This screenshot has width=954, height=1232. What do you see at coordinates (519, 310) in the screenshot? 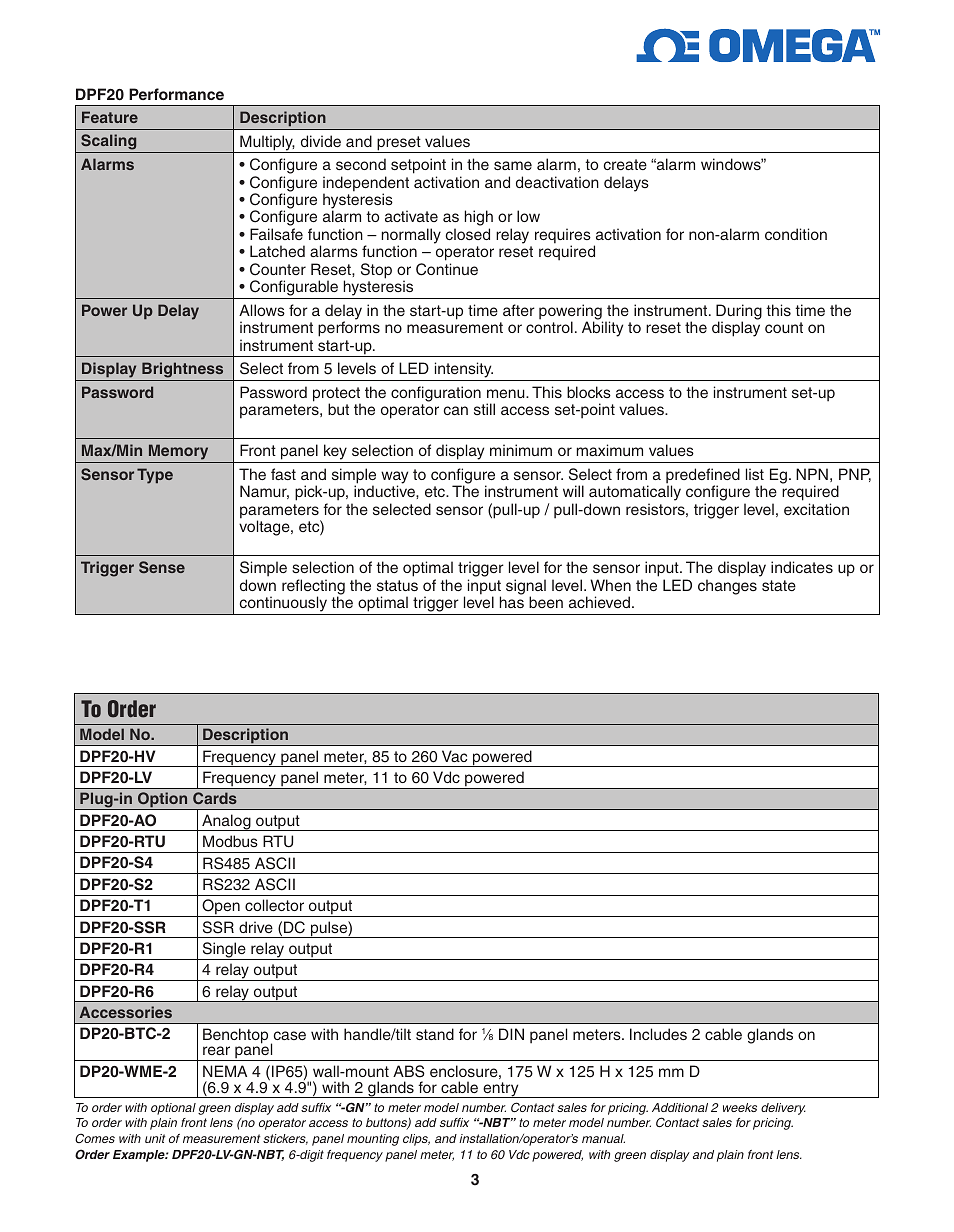
I see `after` at bounding box center [519, 310].
